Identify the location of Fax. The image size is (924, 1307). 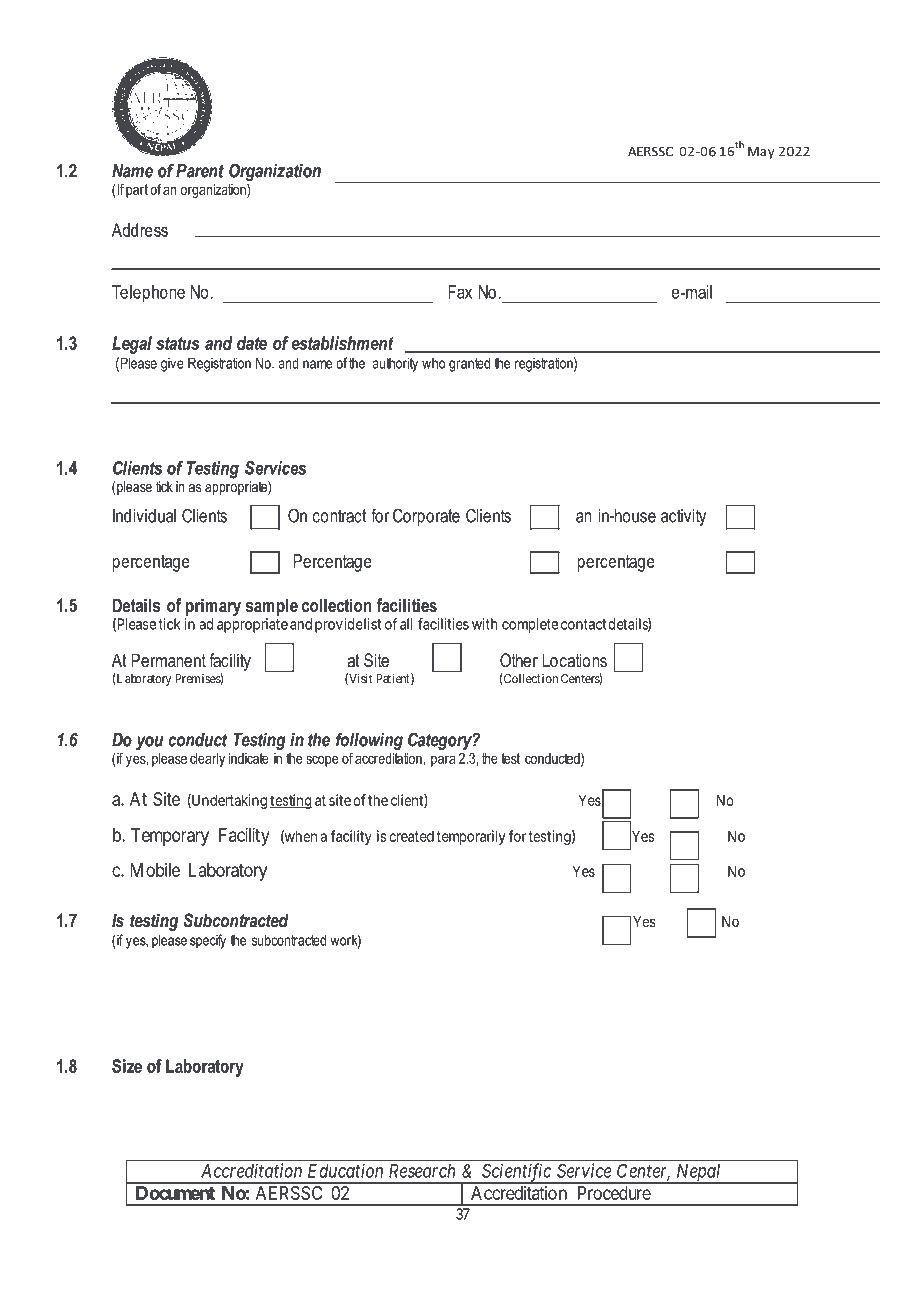
(460, 292).
